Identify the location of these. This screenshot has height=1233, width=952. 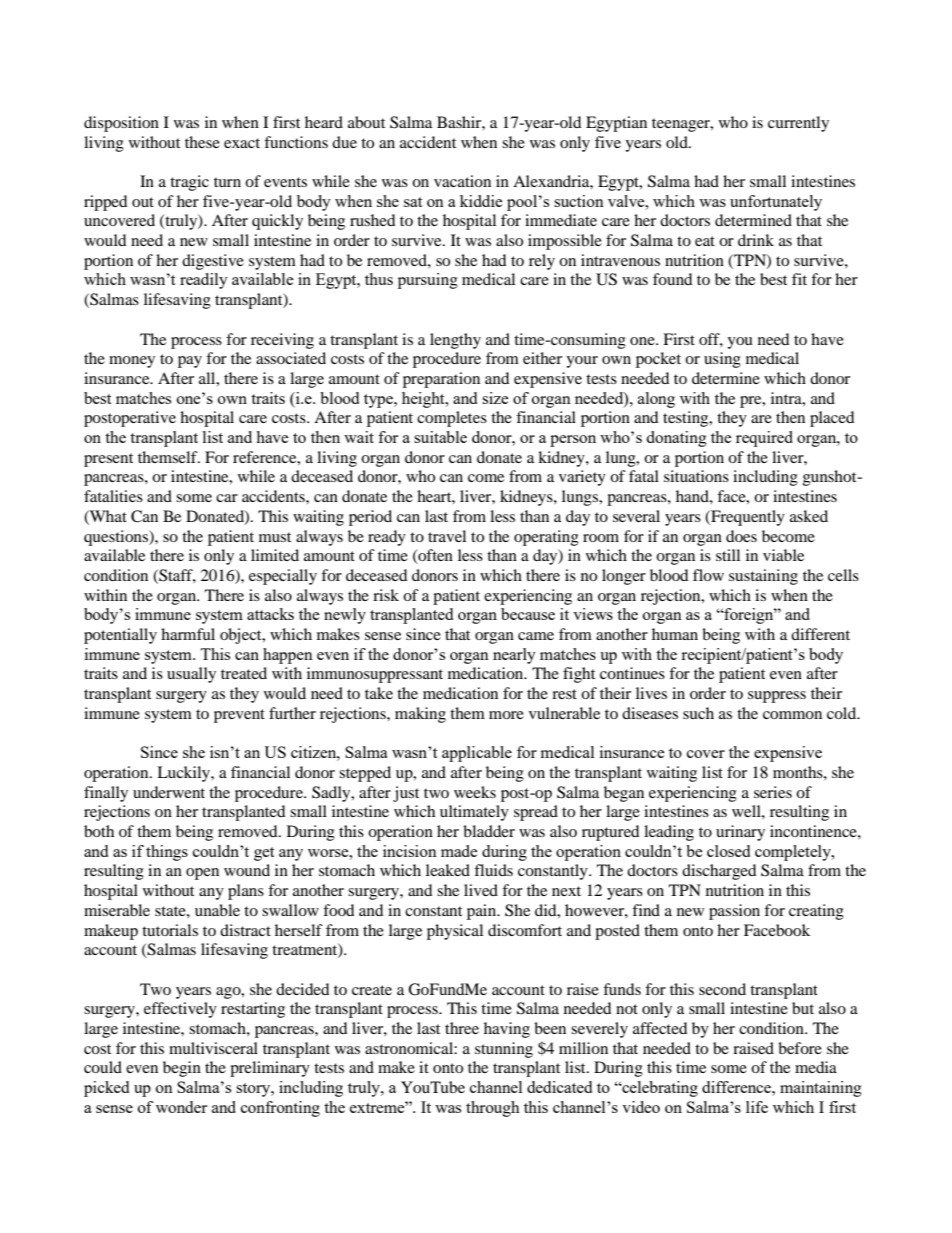
(202, 142).
